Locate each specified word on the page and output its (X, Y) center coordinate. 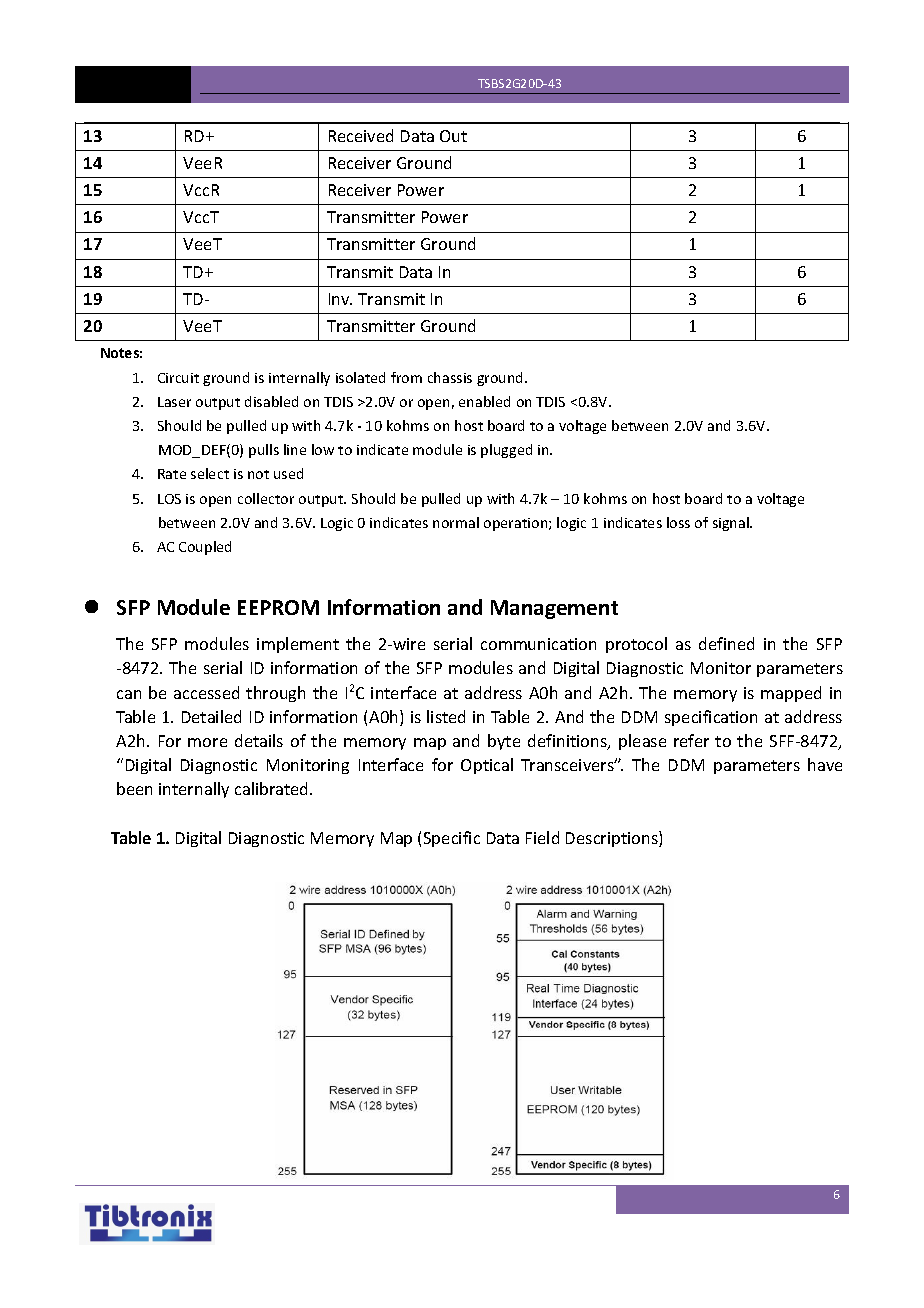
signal (732, 524)
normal (456, 522)
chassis (450, 377)
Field (542, 837)
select (210, 473)
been (134, 788)
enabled (484, 401)
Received (361, 135)
